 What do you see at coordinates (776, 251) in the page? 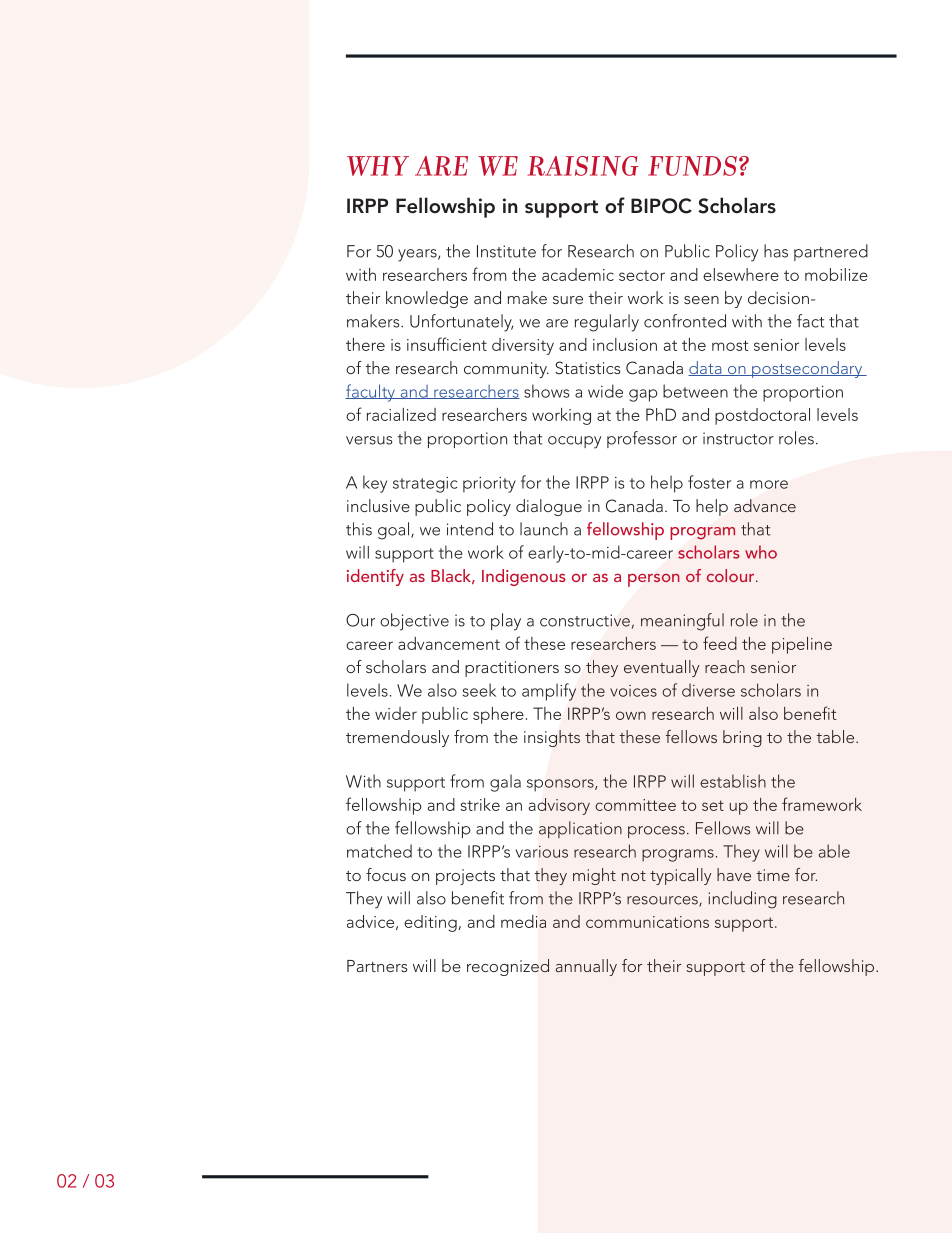
I see `has` at bounding box center [776, 251].
